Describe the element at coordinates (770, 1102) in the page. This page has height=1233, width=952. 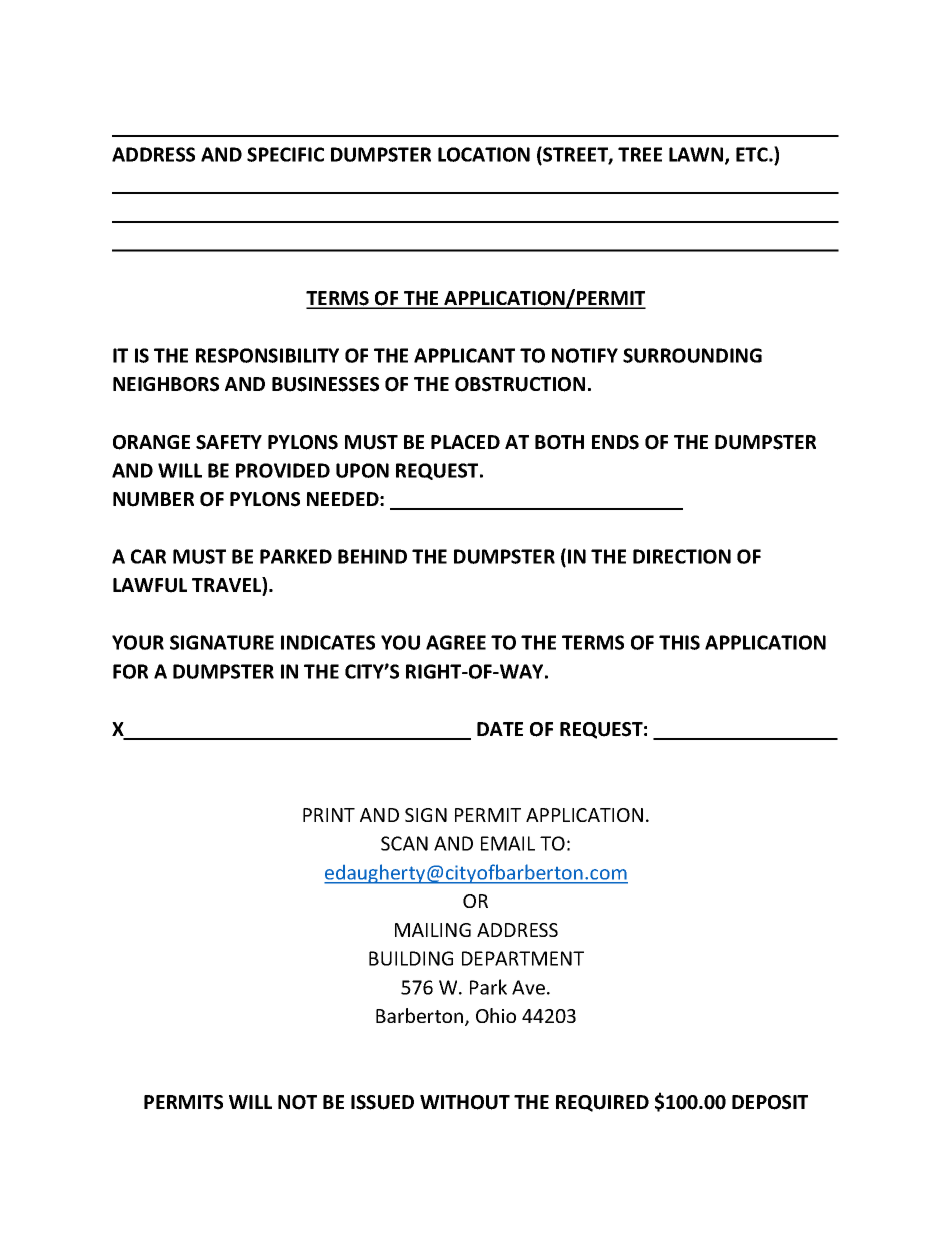
I see `DEPOSIT` at that location.
